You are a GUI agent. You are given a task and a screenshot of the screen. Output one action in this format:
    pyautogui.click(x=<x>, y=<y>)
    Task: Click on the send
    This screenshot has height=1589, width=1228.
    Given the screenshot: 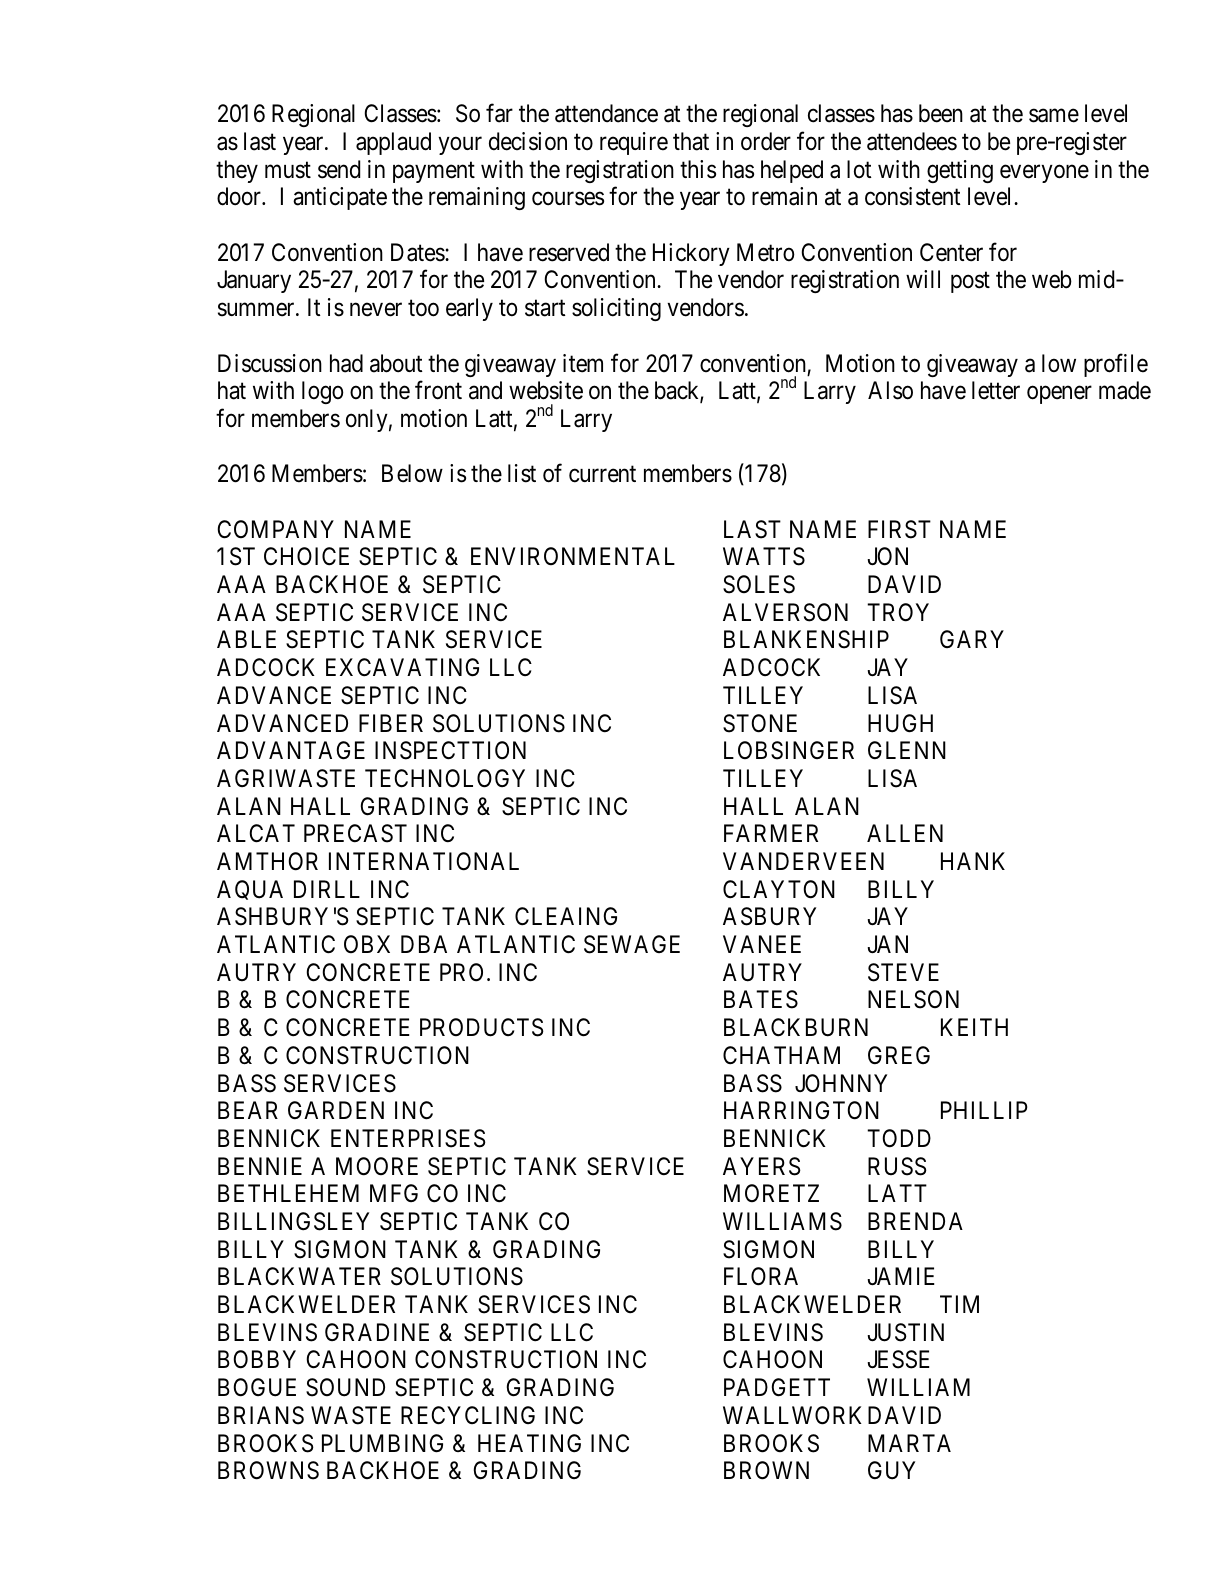 What is the action you would take?
    pyautogui.click(x=339, y=169)
